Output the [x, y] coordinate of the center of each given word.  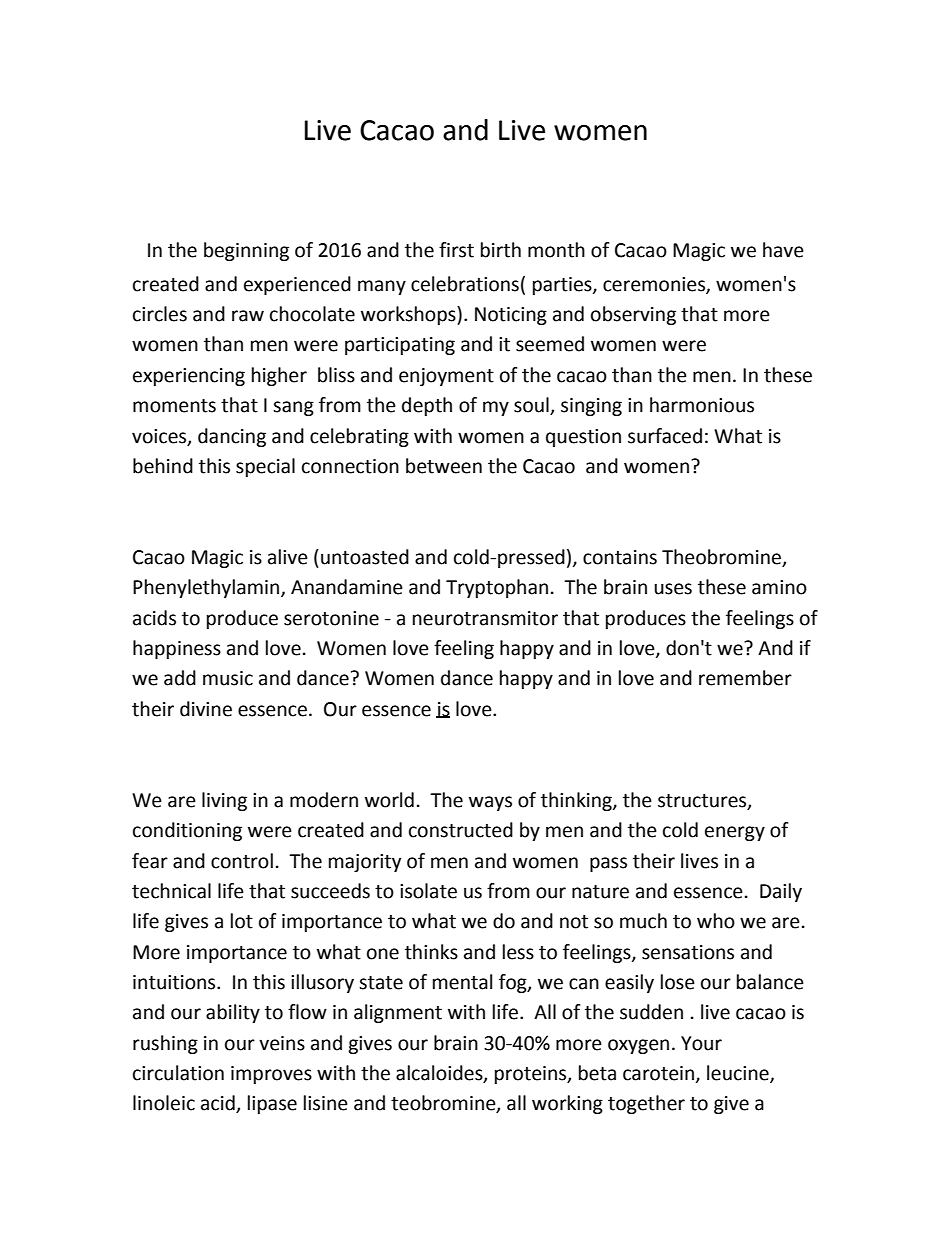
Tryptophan [497, 588]
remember [745, 678]
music [228, 678]
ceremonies [655, 285]
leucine [739, 1074]
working [567, 1104]
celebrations [465, 284]
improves [271, 1075]
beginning [246, 251]
